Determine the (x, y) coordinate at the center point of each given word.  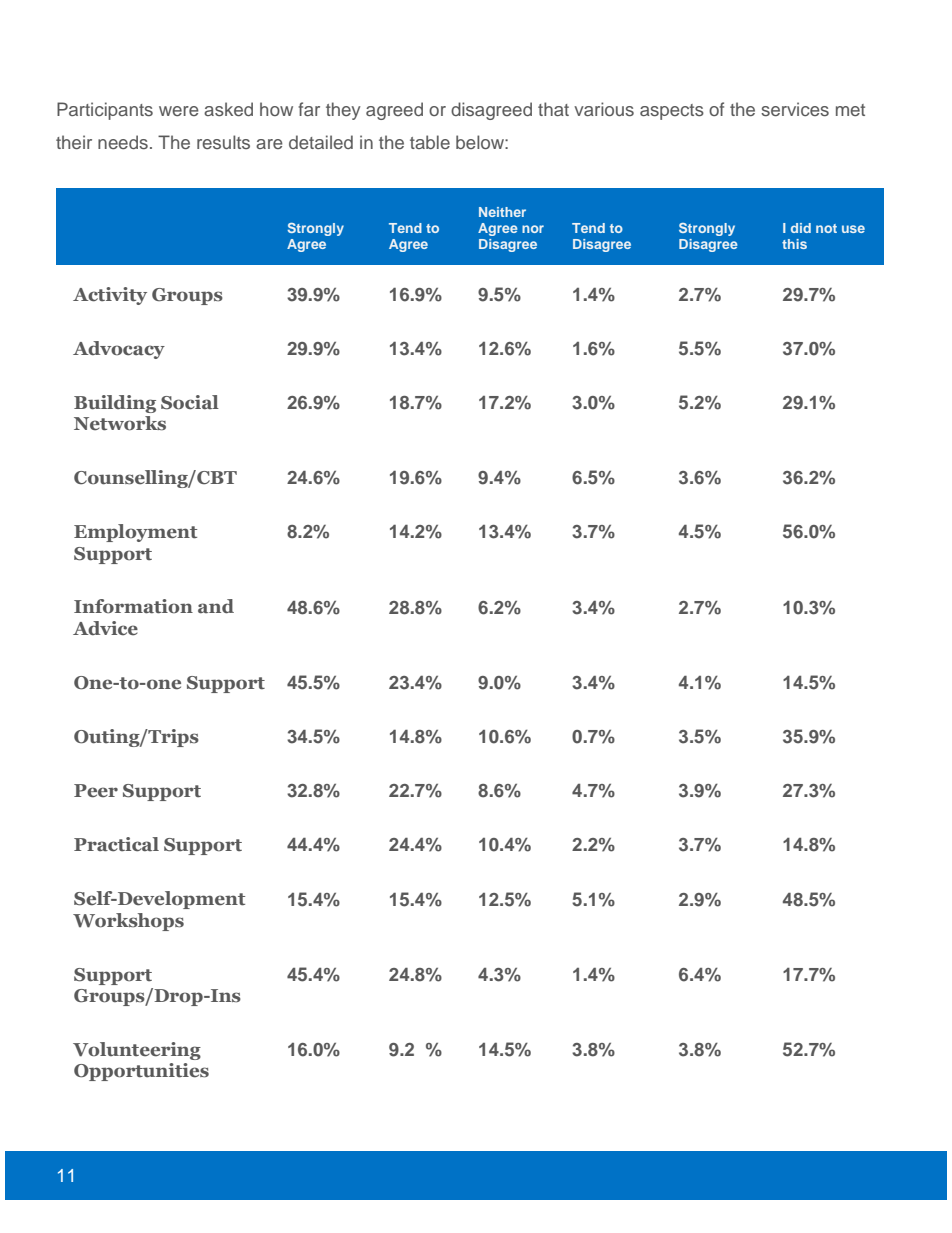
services (795, 109)
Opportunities (141, 1072)
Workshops (128, 922)
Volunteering (137, 1051)
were (179, 111)
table (430, 142)
